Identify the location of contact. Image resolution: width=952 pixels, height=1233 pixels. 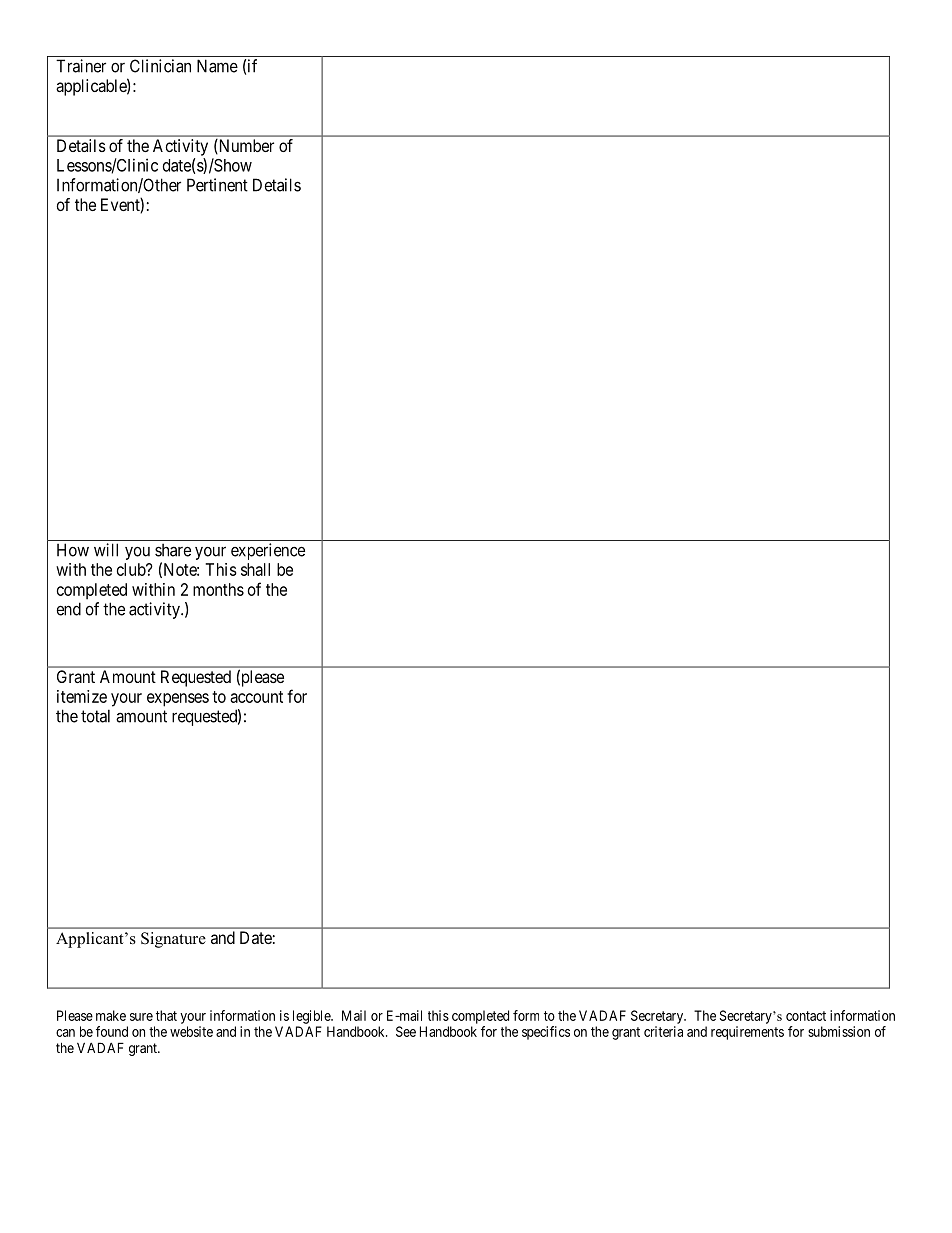
(806, 1016).
